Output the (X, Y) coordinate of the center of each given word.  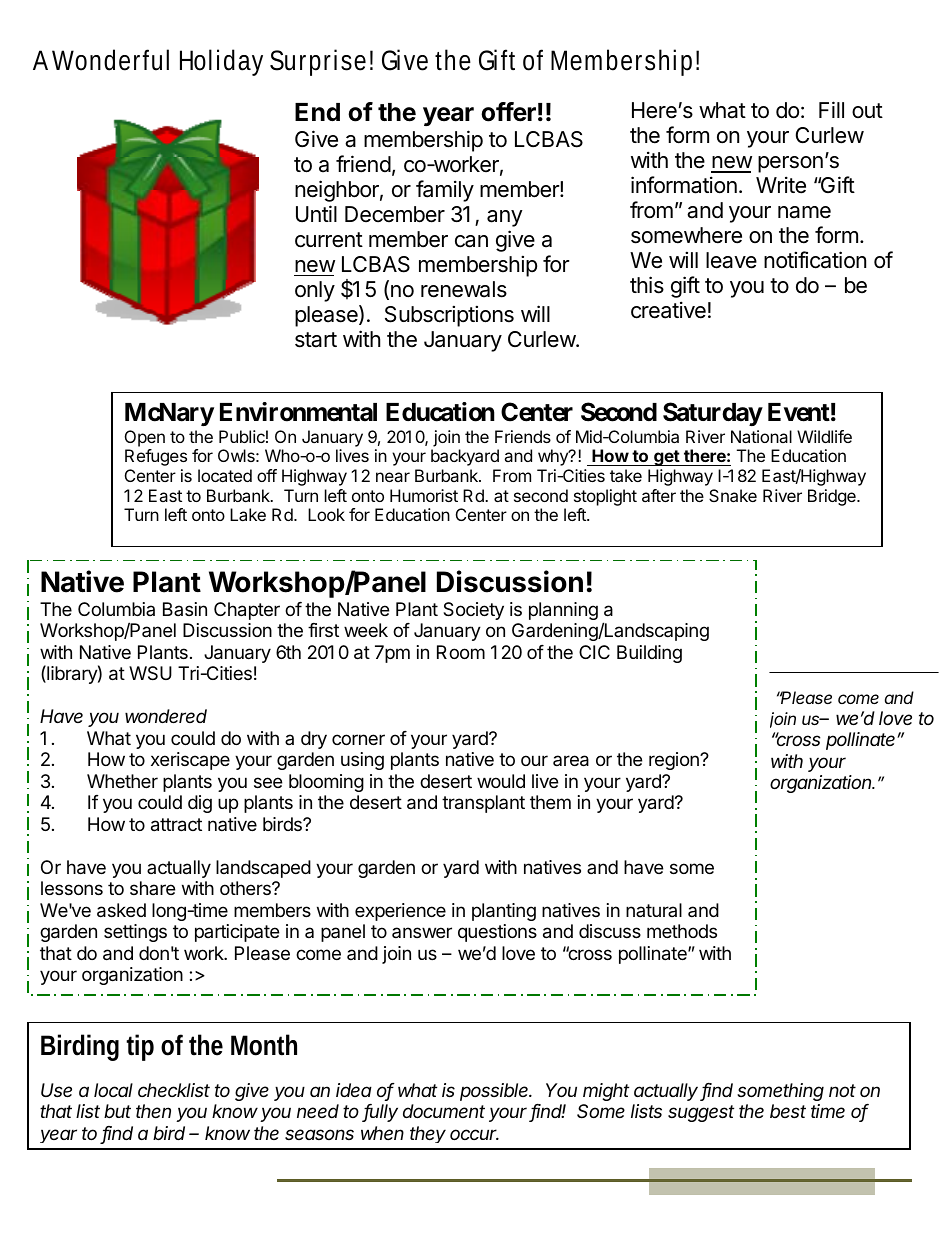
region (675, 761)
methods (682, 931)
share (152, 888)
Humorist (424, 495)
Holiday (221, 62)
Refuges (156, 457)
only (315, 291)
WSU (150, 673)
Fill (831, 109)
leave (731, 260)
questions (497, 933)
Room (461, 652)
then (153, 1111)
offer (508, 112)
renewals (464, 289)
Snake (733, 495)
